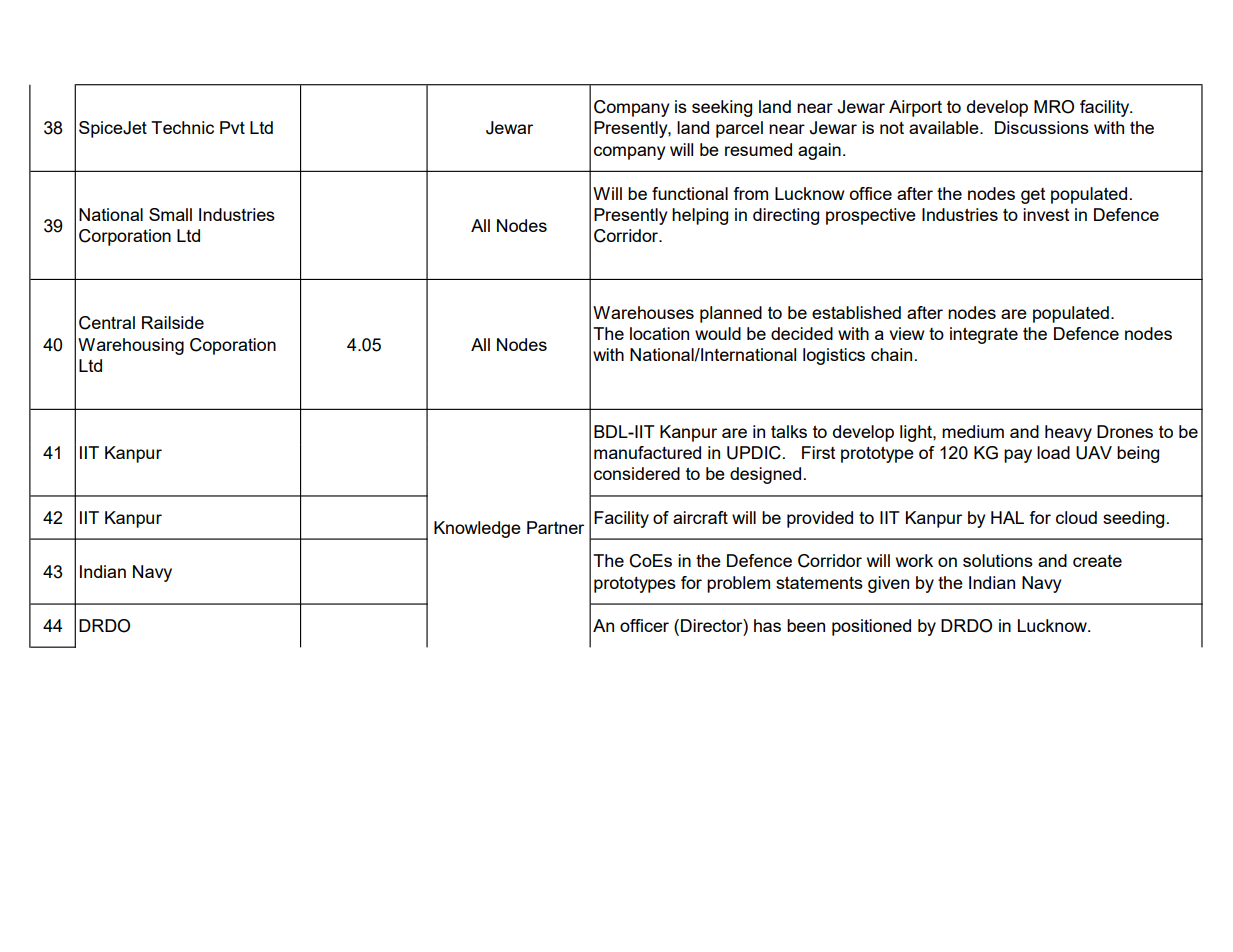 This screenshot has height=952, width=1233. Describe the element at coordinates (232, 127) in the screenshot. I see `Pvt` at that location.
